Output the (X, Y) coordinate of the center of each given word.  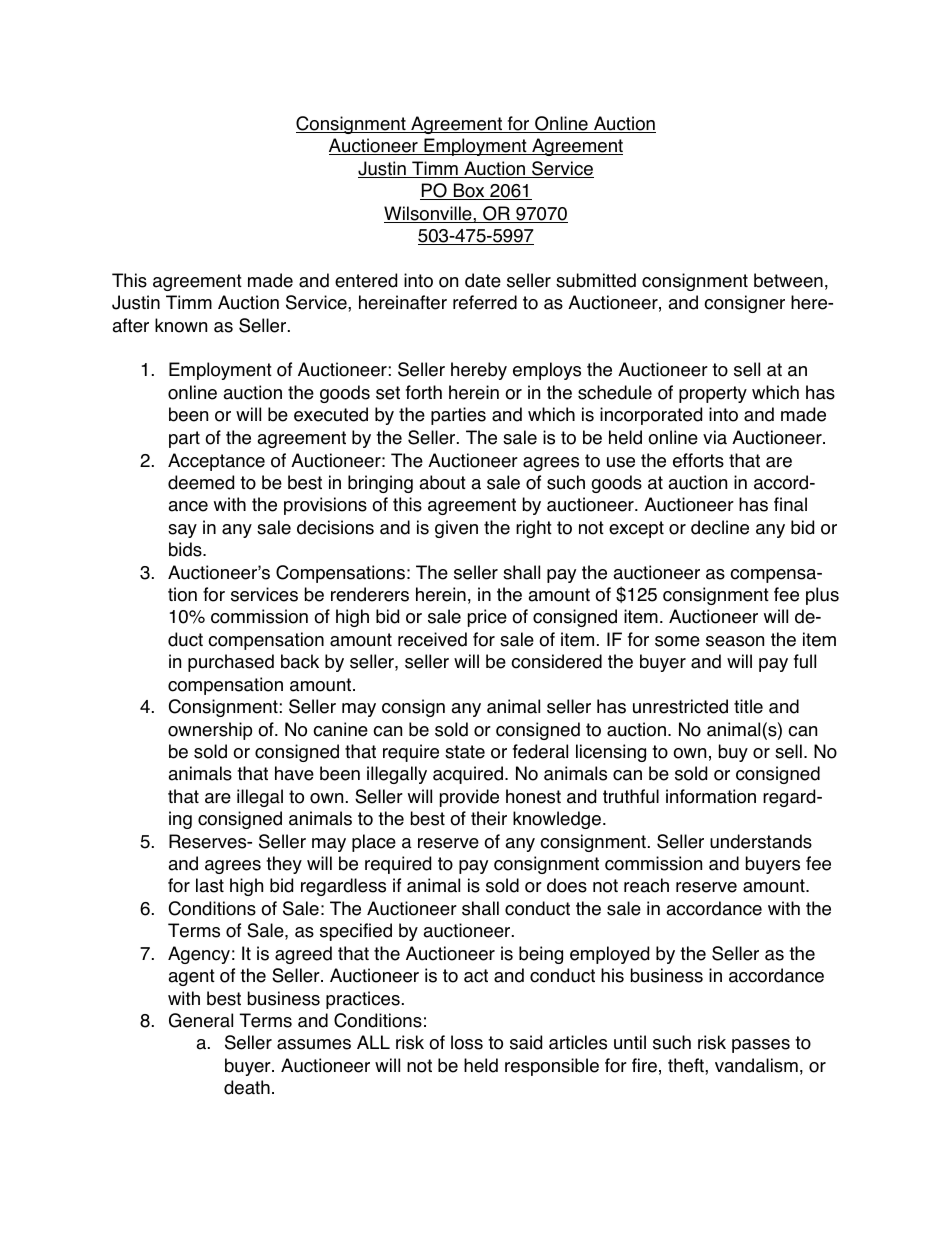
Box (469, 191)
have (294, 773)
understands (761, 841)
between (788, 280)
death (247, 1087)
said (526, 1042)
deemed (201, 482)
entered (366, 280)
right (534, 529)
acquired (468, 775)
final (790, 504)
